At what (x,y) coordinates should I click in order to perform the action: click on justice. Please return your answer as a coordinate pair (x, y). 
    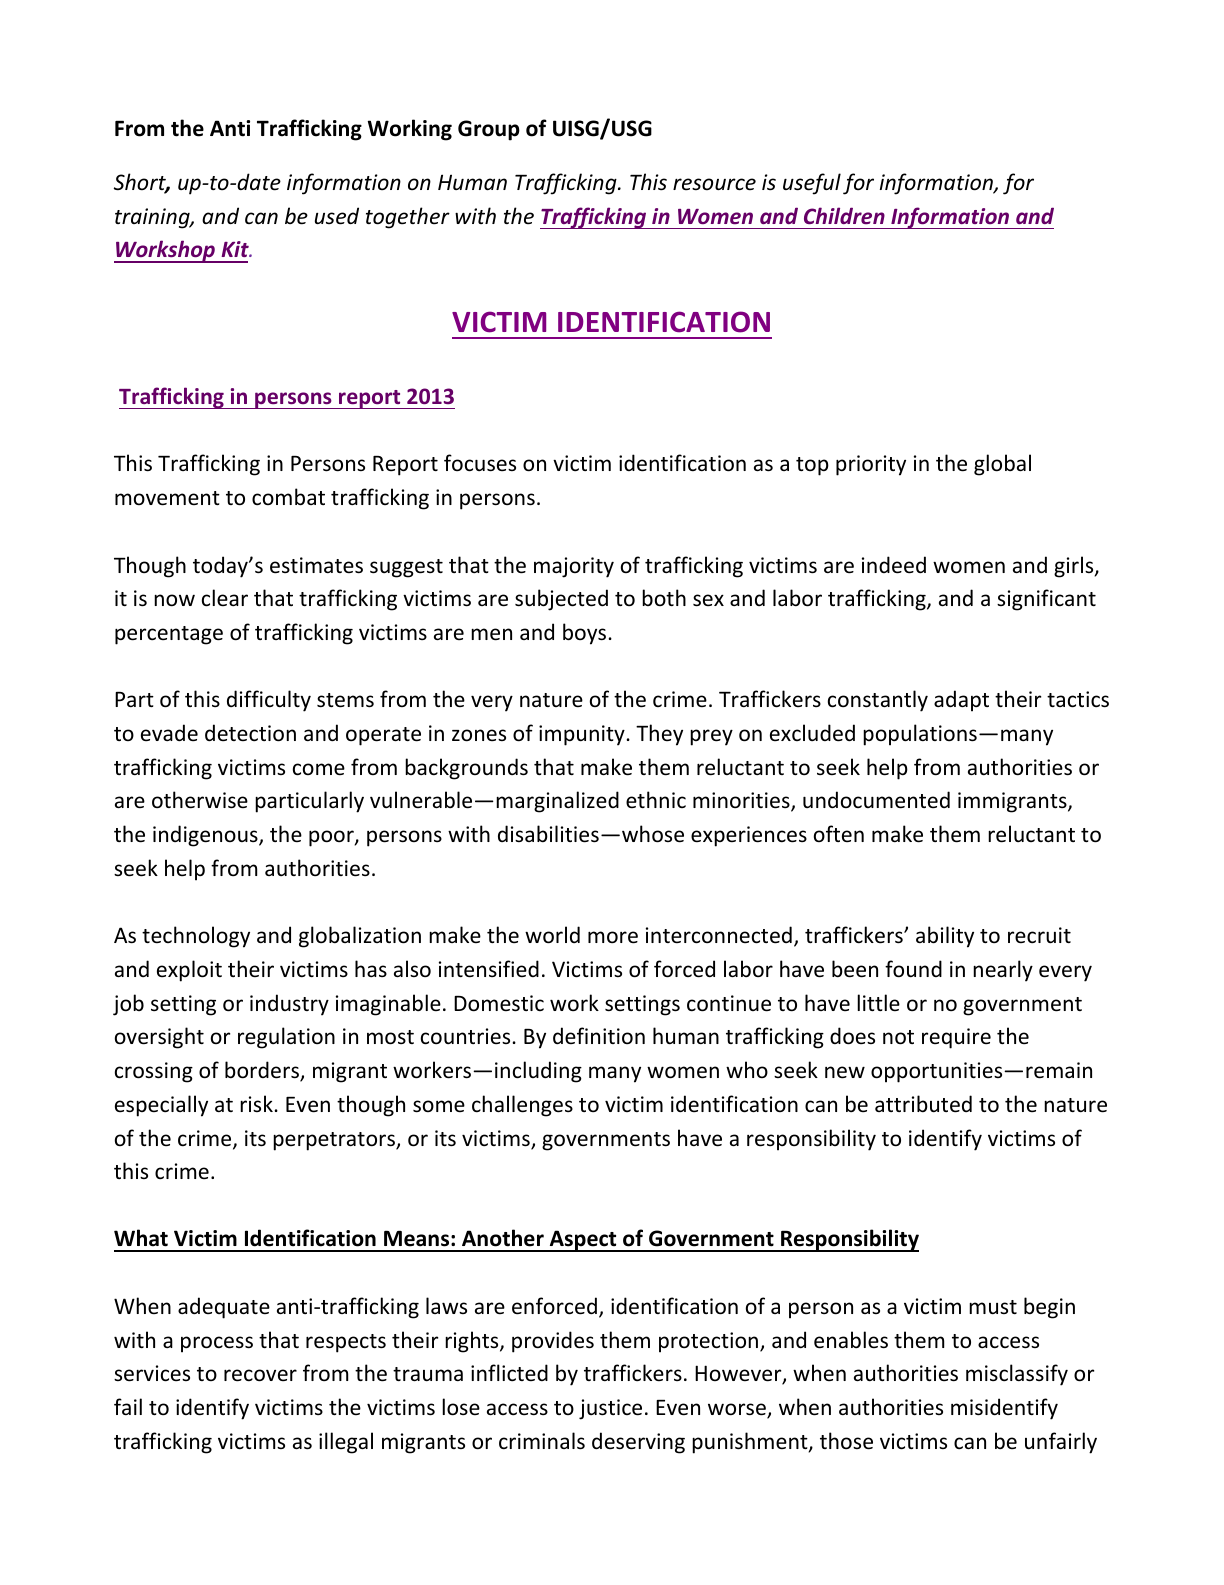
    Looking at the image, I should click on (610, 1409).
